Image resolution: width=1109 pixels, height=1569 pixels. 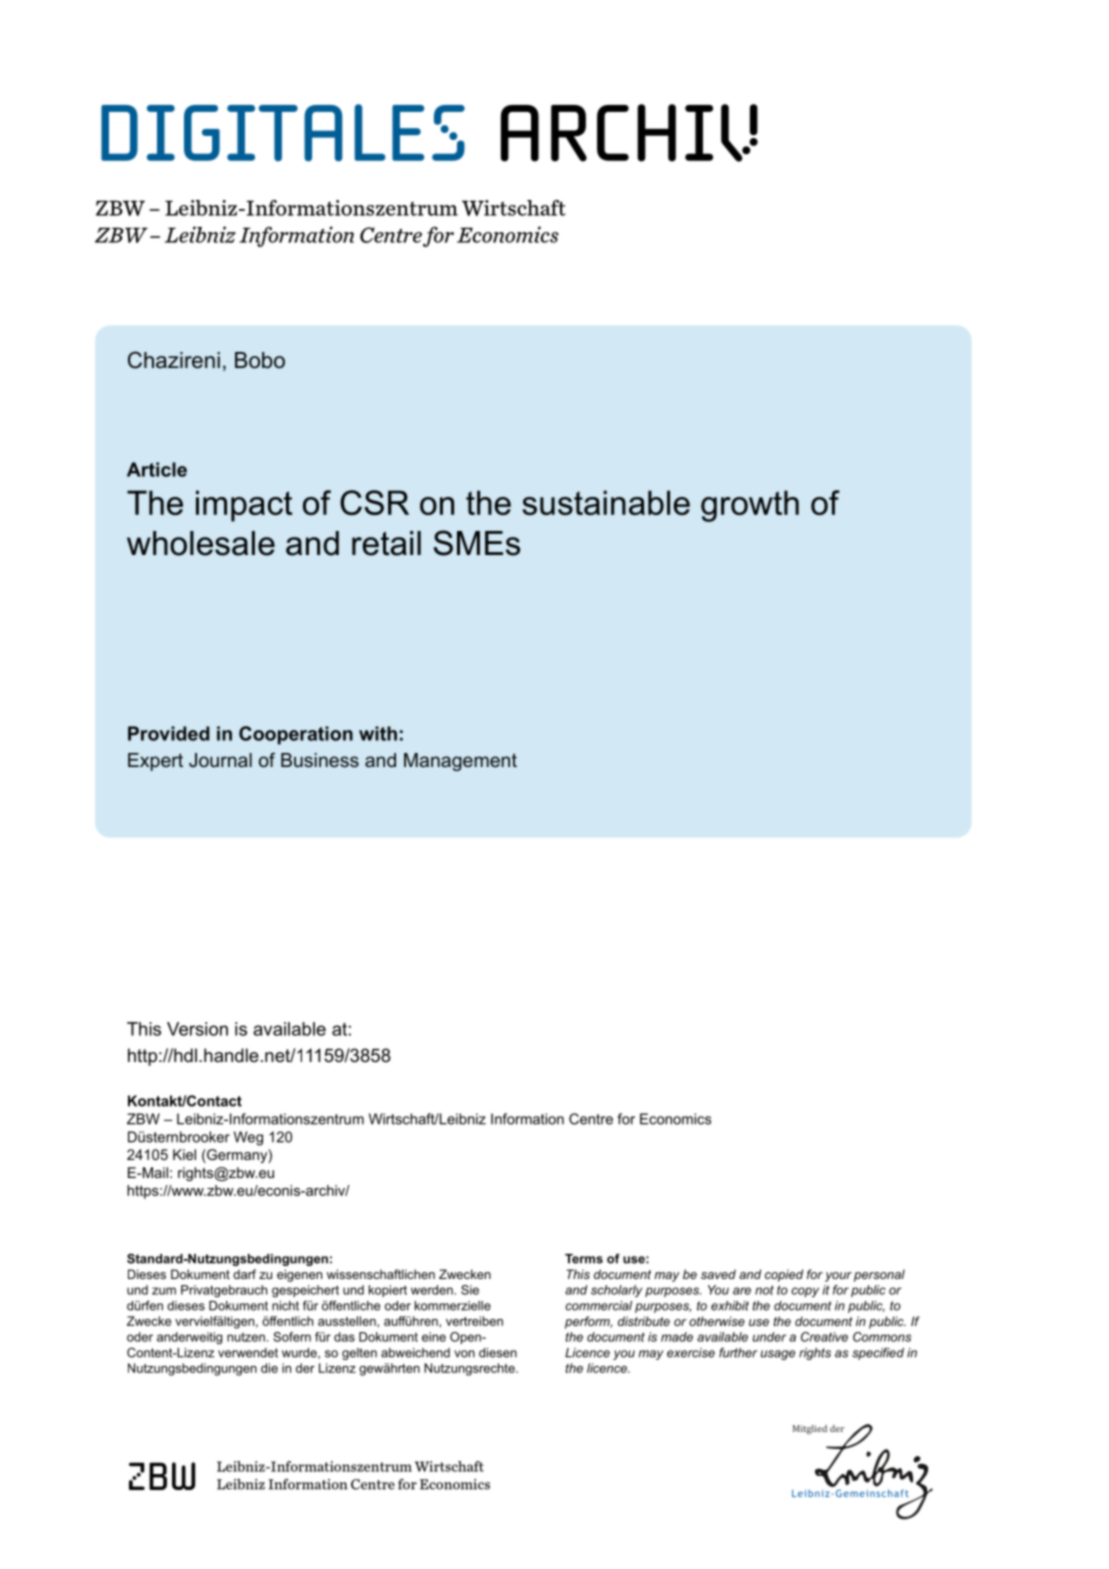 I want to click on sustainable, so click(x=606, y=502).
